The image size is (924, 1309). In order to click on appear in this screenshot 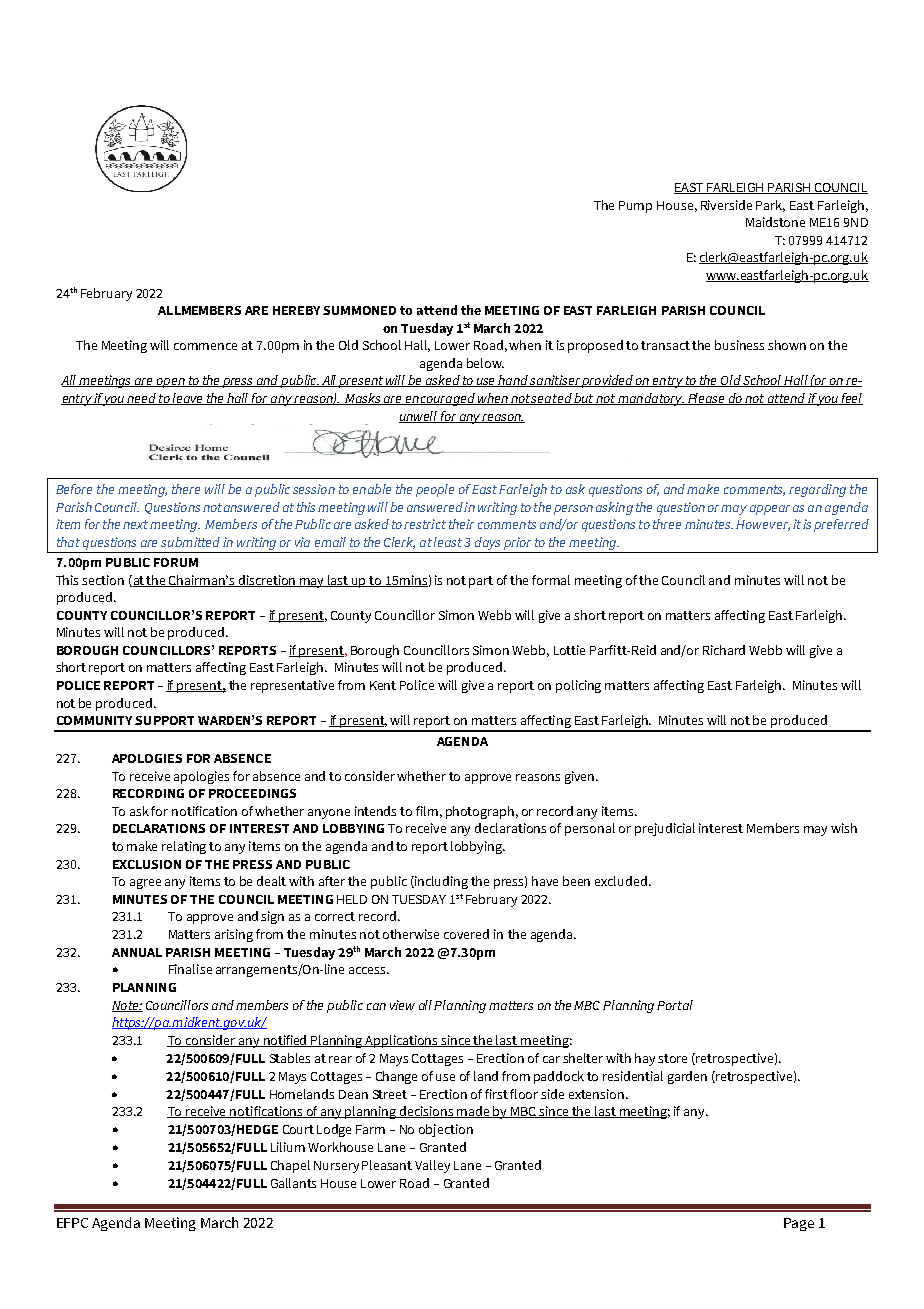, I will do `click(770, 510)`.
